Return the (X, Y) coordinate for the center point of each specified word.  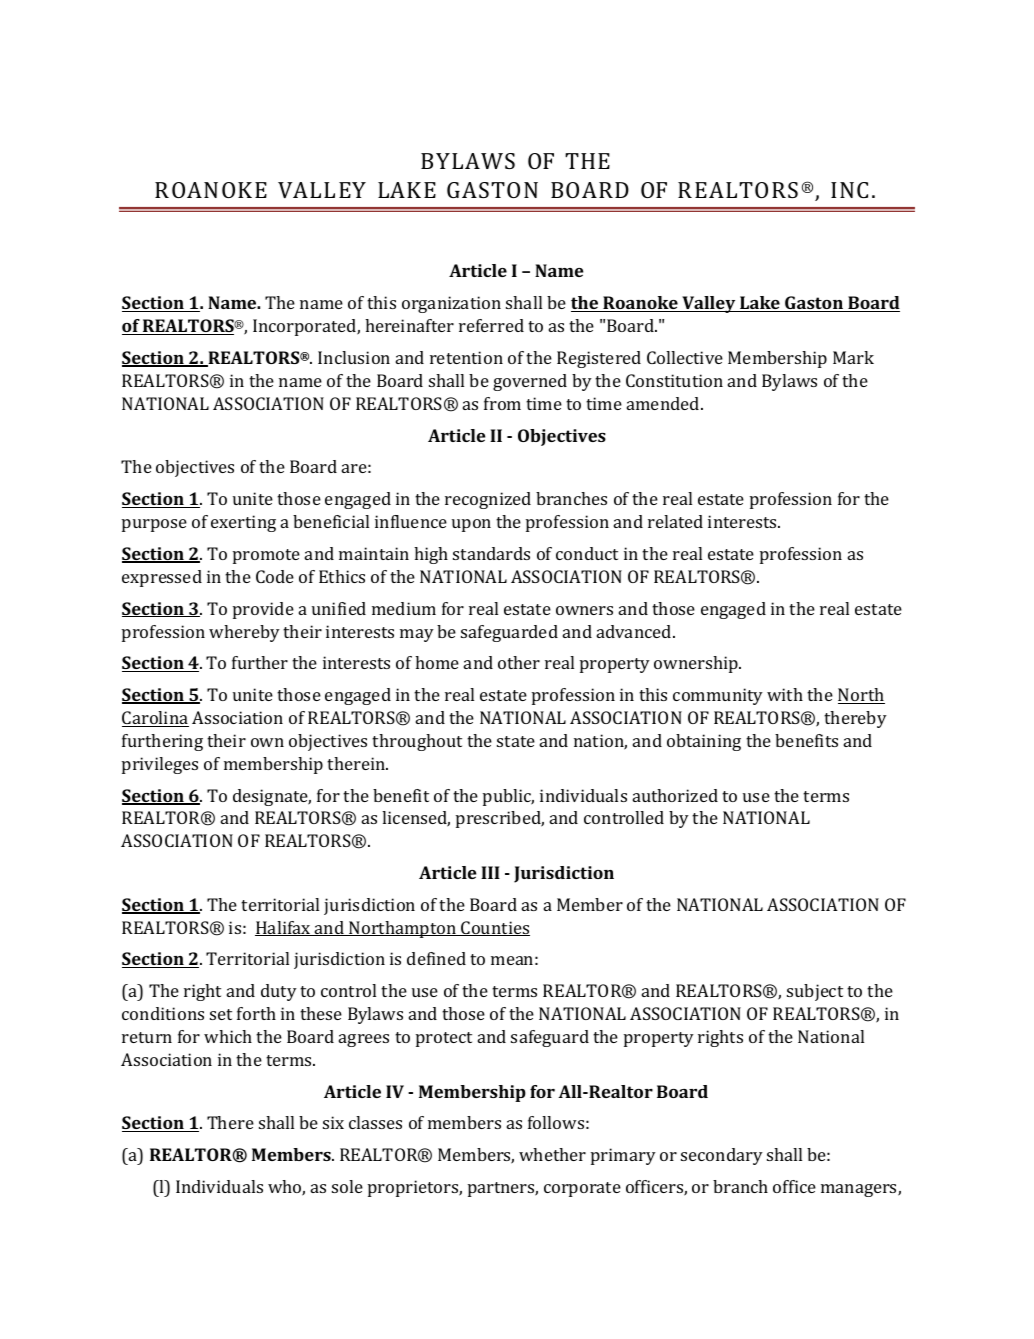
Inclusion (354, 357)
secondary (722, 1156)
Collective (685, 357)
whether (552, 1154)
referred (491, 325)
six (333, 1122)
